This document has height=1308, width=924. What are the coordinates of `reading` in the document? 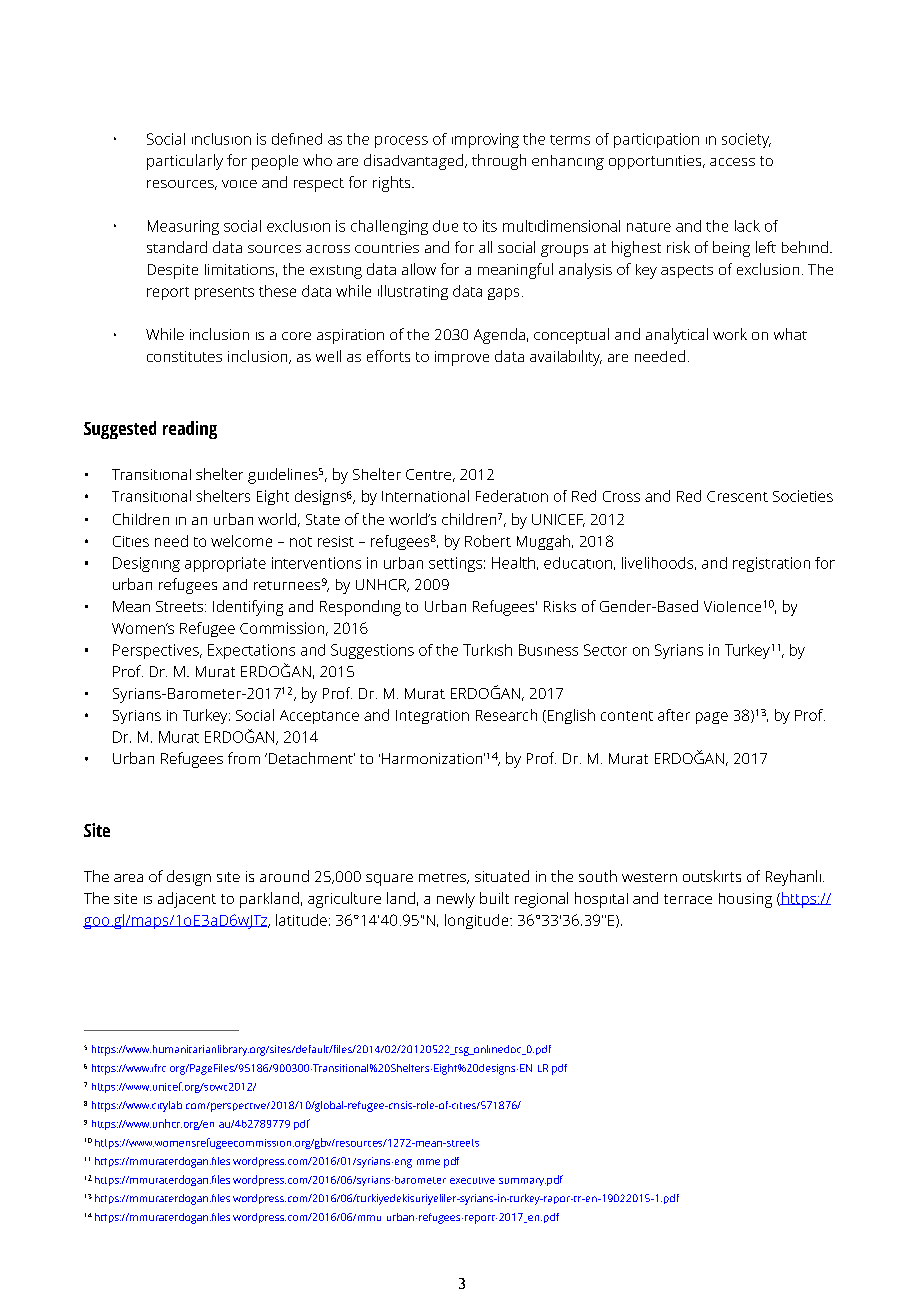 It's located at (190, 430).
